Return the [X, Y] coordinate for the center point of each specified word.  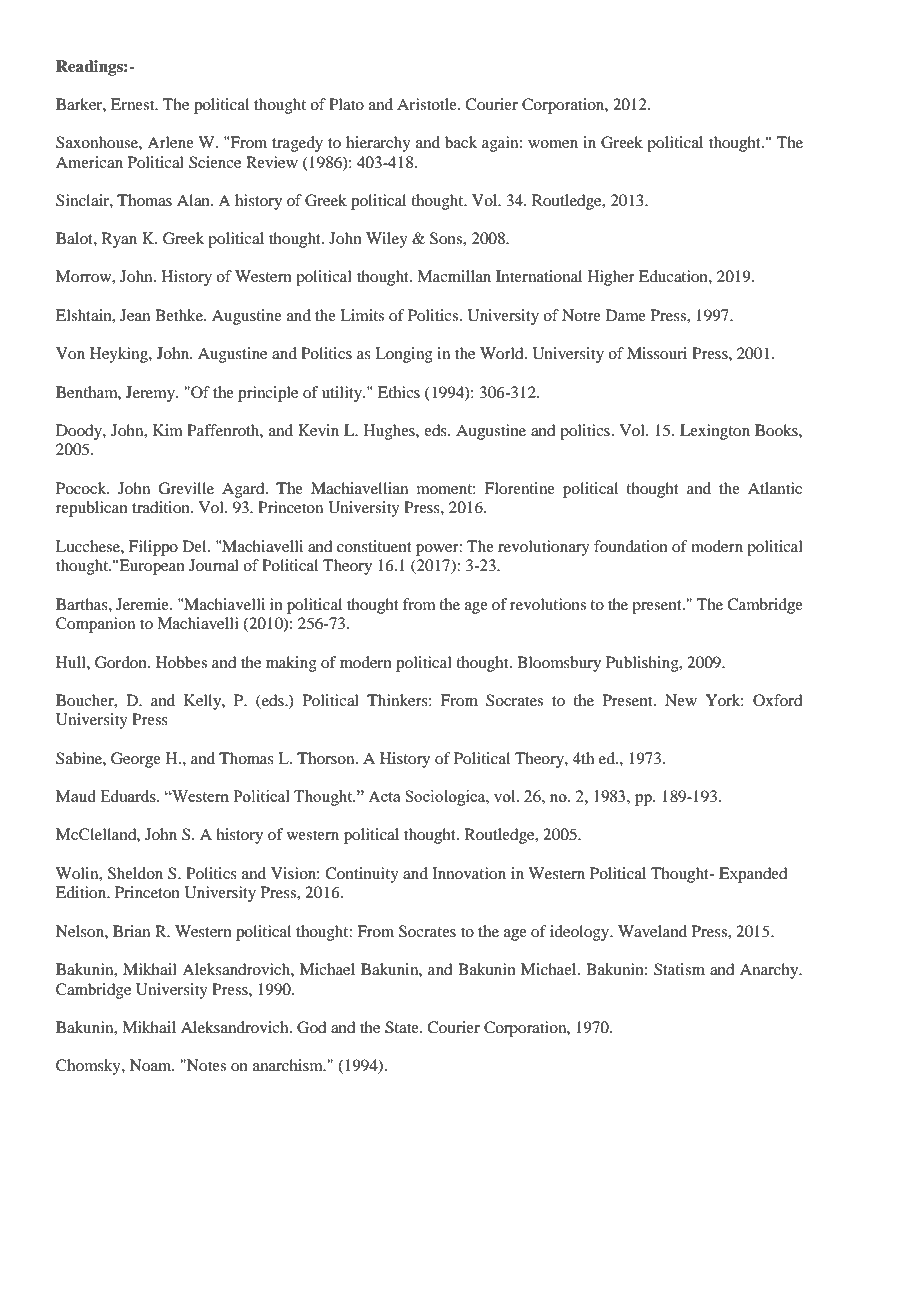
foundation [631, 546]
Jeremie [143, 604]
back [461, 142]
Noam [152, 1065]
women [553, 144]
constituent [374, 546]
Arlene [170, 142]
